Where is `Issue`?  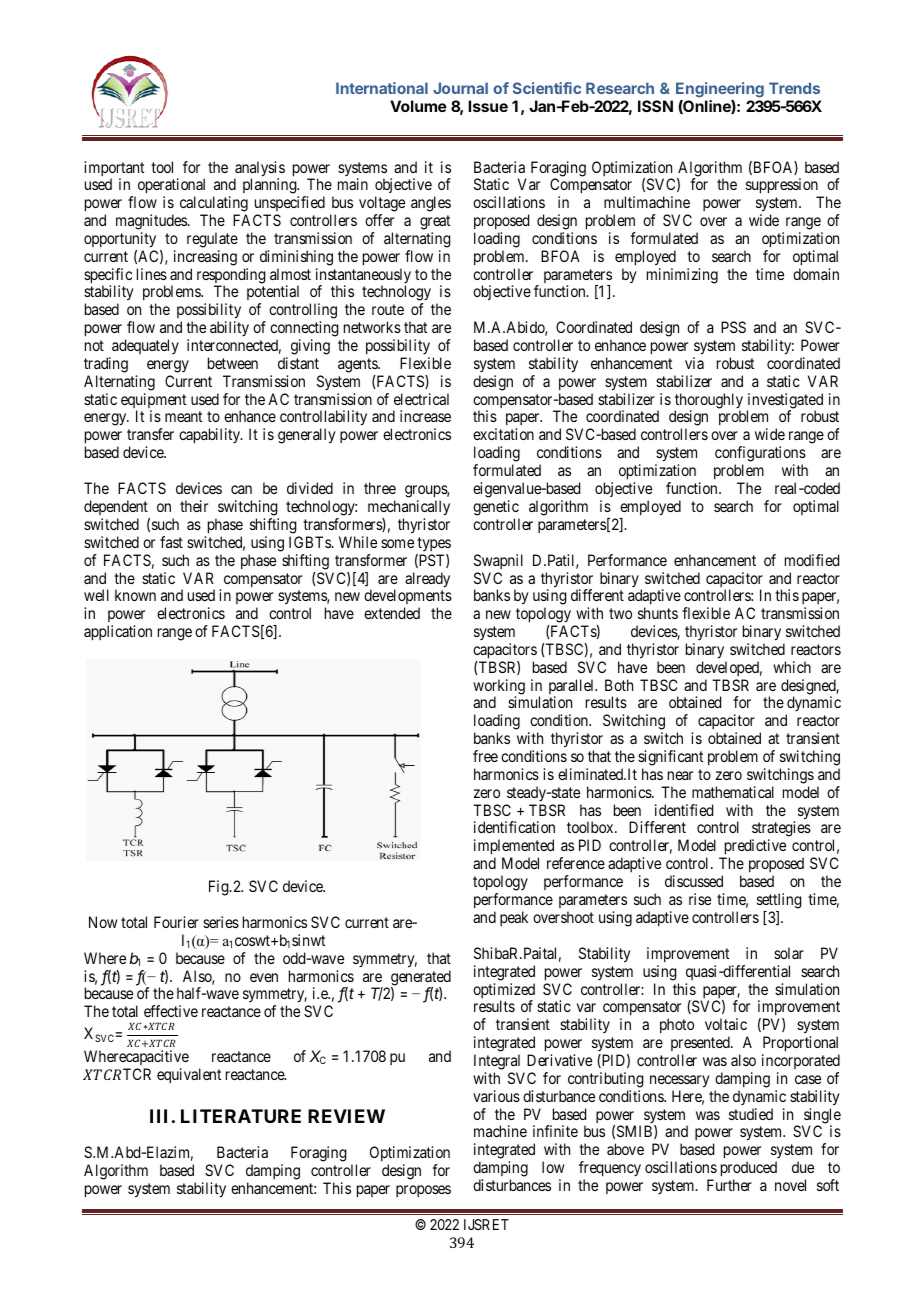
Issue is located at coordinates (488, 106).
